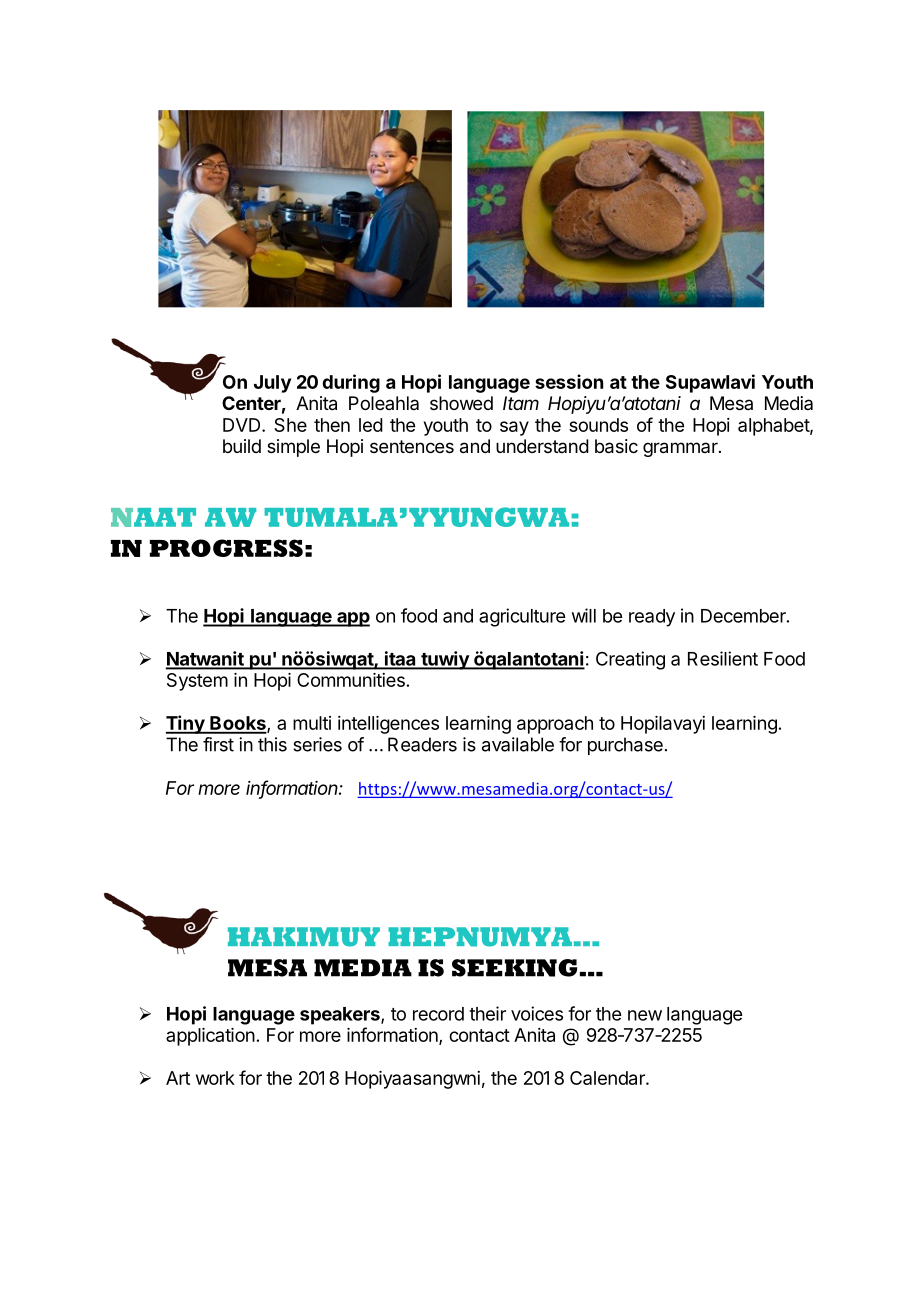  I want to click on sounds, so click(598, 425).
